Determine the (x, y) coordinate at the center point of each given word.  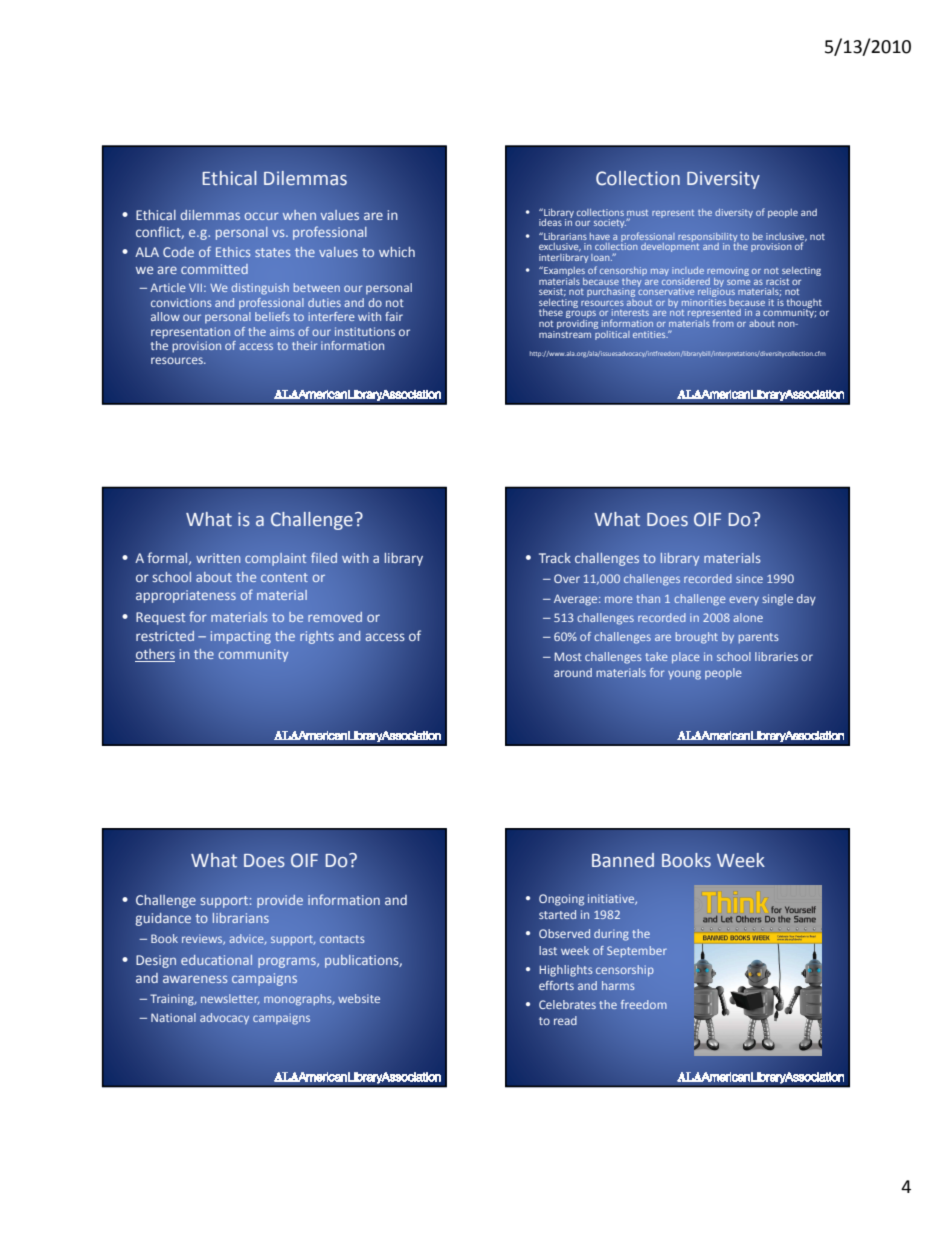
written (218, 558)
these (551, 312)
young (684, 675)
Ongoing (562, 900)
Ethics (233, 252)
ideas (550, 222)
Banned (623, 860)
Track (555, 558)
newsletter (230, 999)
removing (728, 271)
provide (280, 901)
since (749, 578)
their (304, 345)
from (723, 323)
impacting (241, 637)
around (573, 672)
